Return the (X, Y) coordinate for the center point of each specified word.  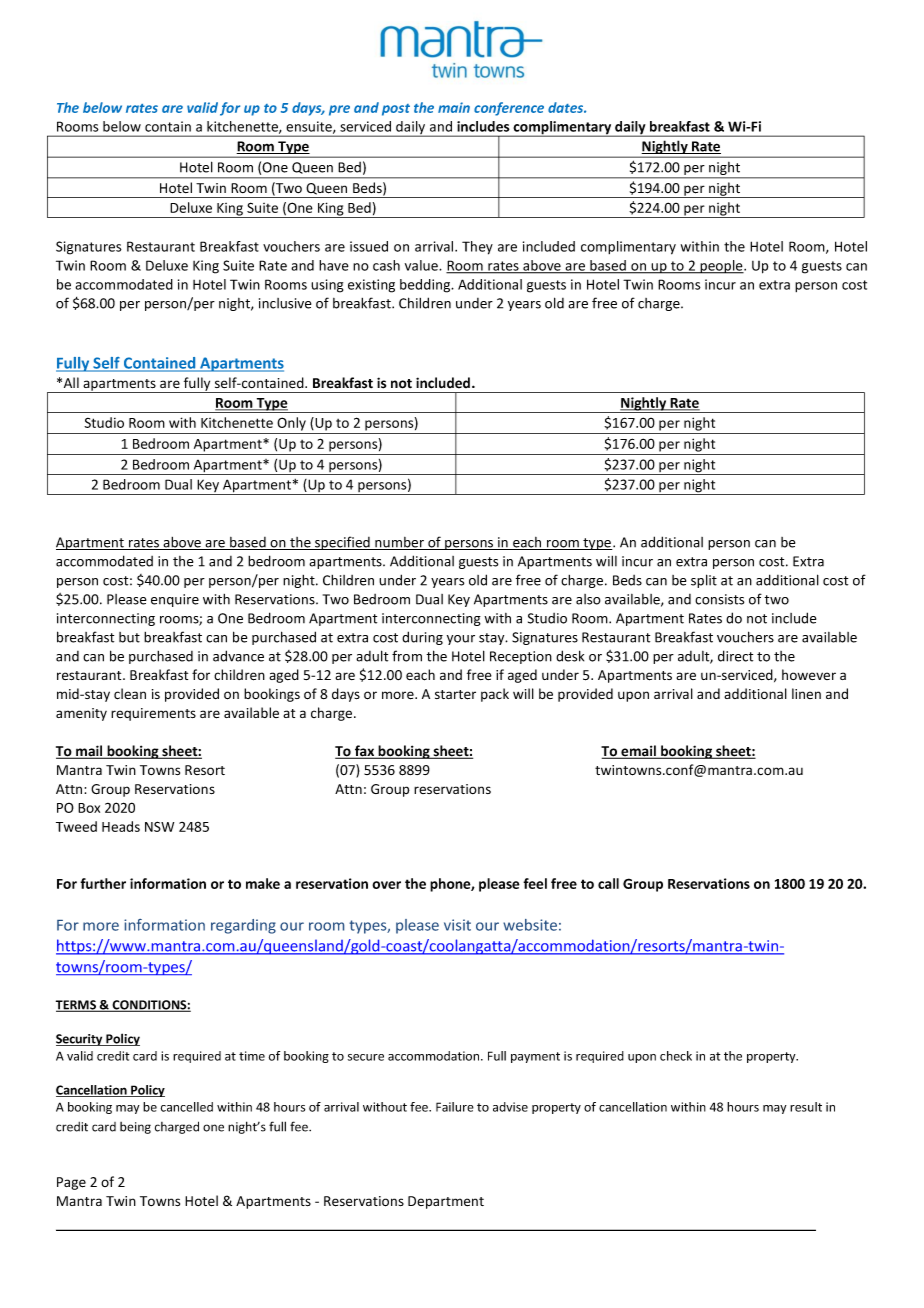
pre (339, 110)
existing (371, 286)
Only (291, 424)
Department (446, 1202)
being (135, 1128)
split (704, 581)
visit (457, 925)
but (129, 637)
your (461, 640)
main (454, 107)
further (103, 883)
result (806, 1107)
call (608, 883)
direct (735, 656)
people (721, 267)
